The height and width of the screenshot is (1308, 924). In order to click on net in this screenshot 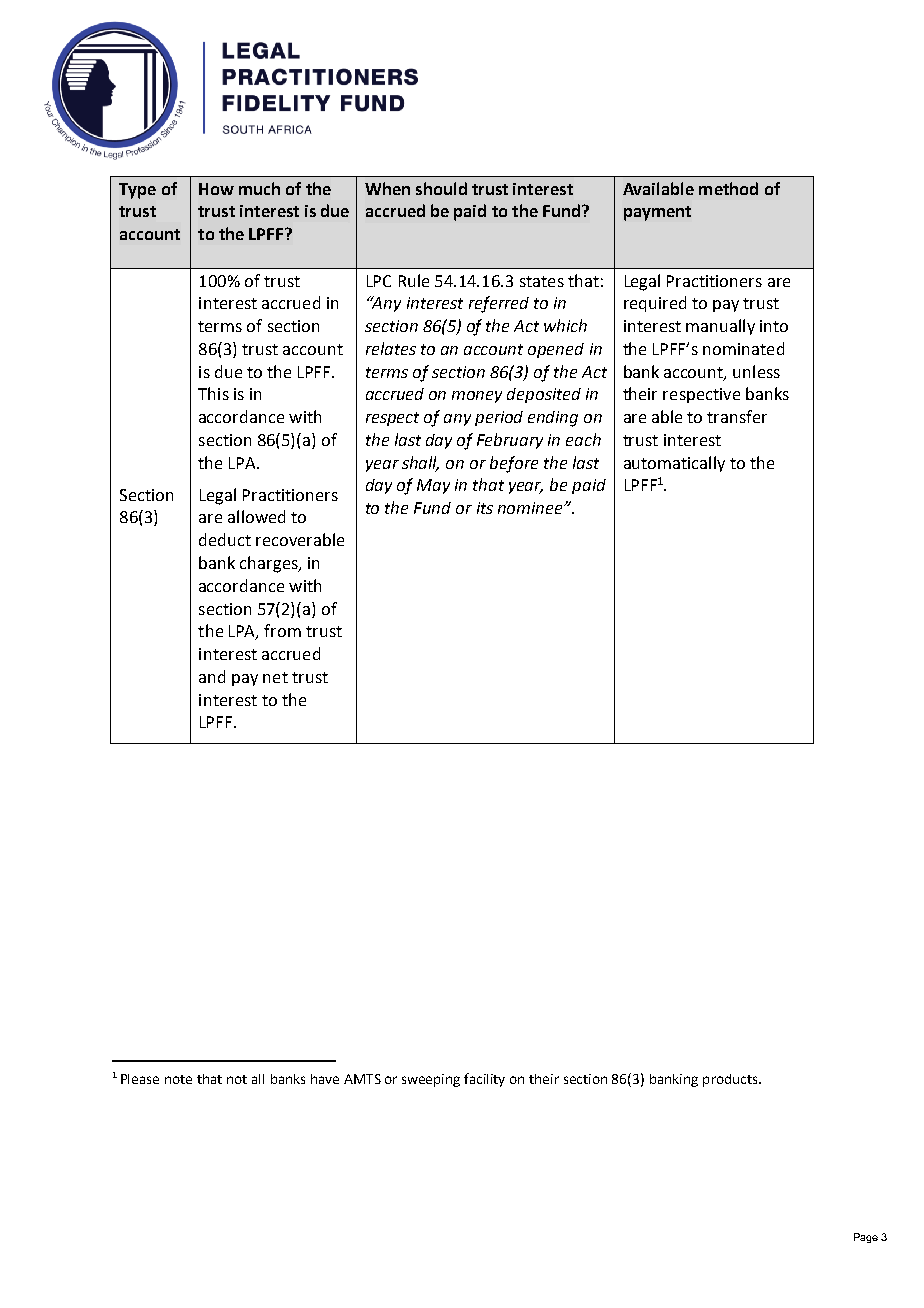, I will do `click(275, 677)`.
